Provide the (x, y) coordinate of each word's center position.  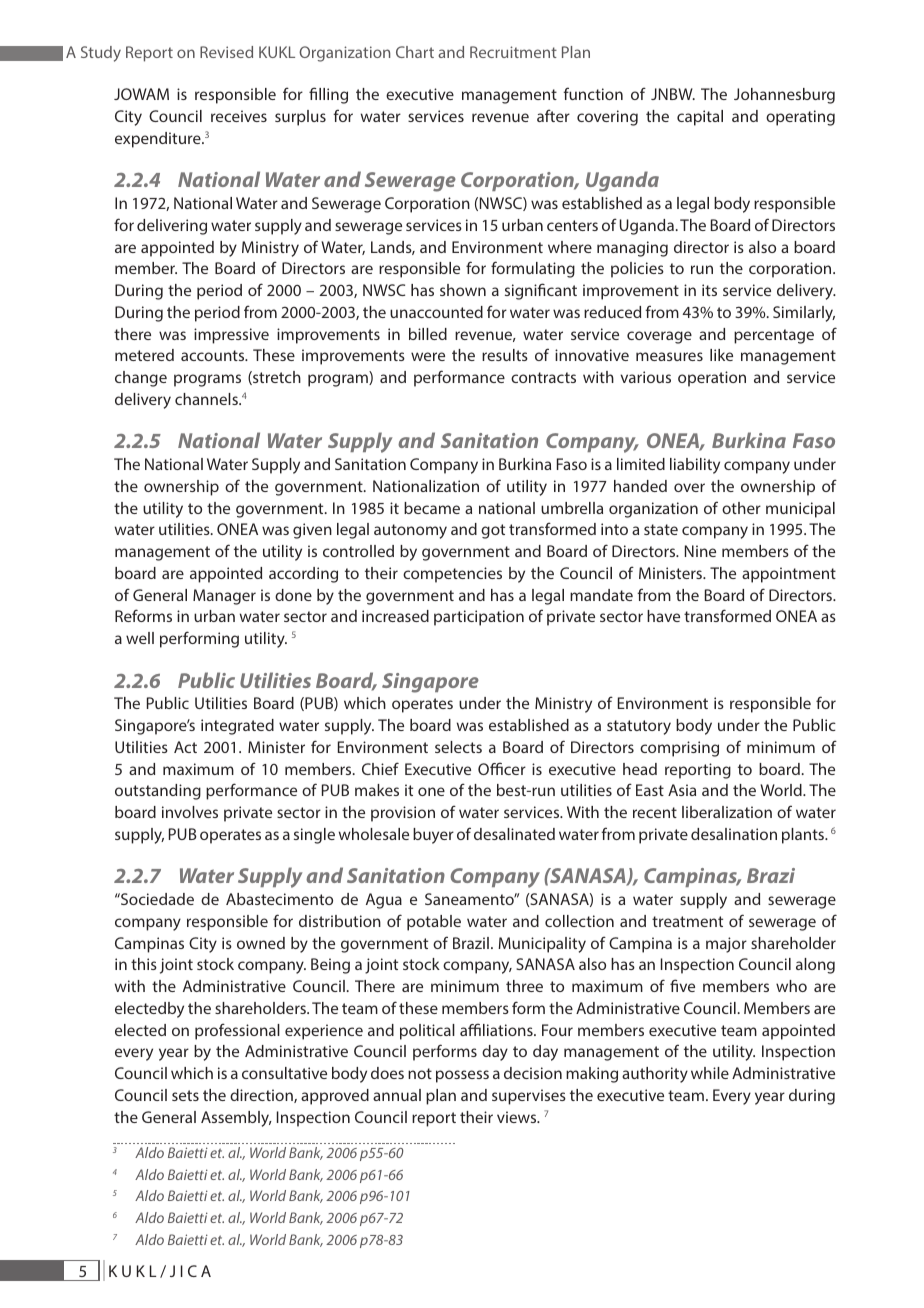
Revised (226, 52)
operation (712, 379)
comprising (679, 749)
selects (458, 747)
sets (185, 1095)
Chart (415, 52)
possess (462, 1076)
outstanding (158, 792)
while (710, 1073)
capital (700, 118)
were (428, 356)
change (141, 379)
